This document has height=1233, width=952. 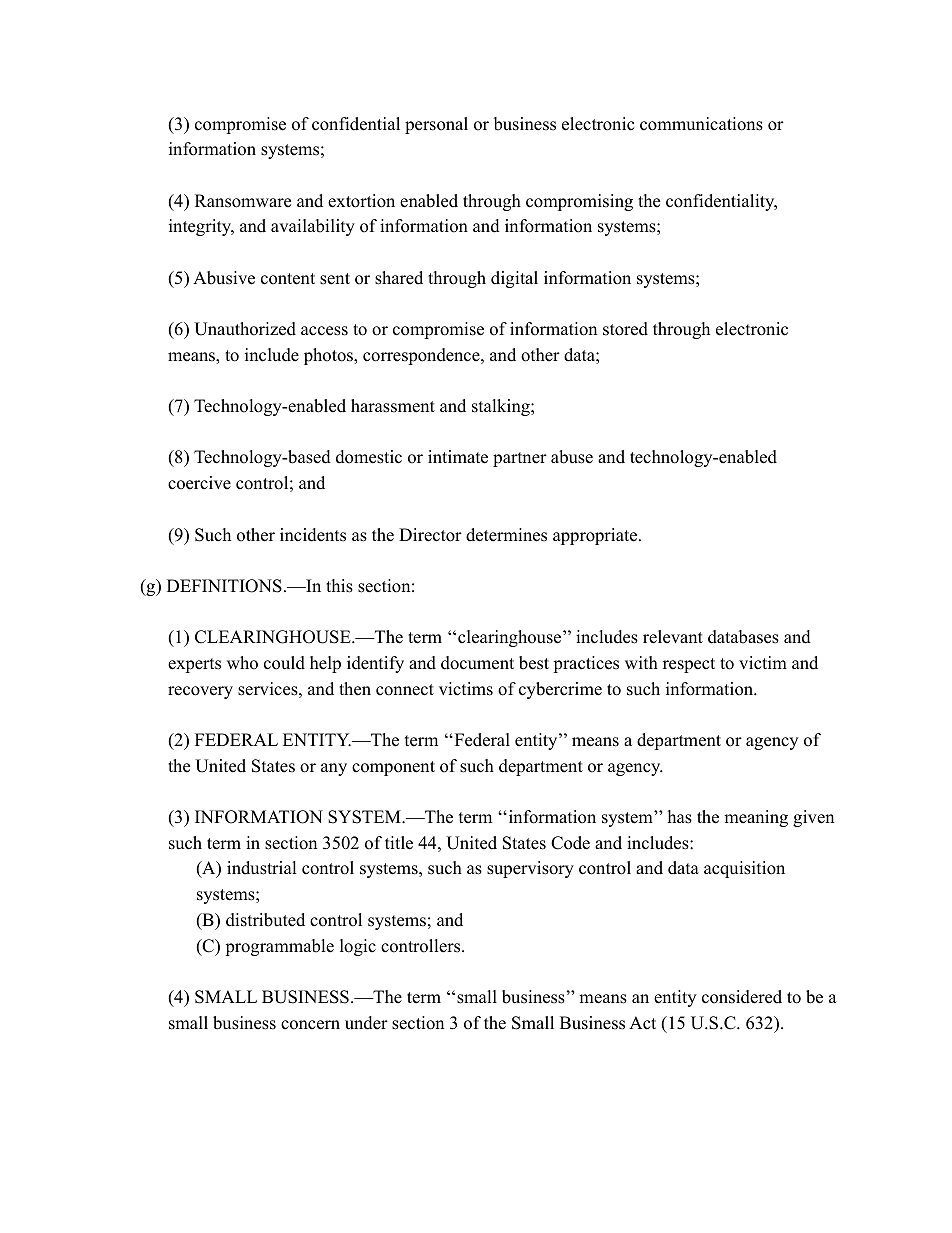 What do you see at coordinates (243, 201) in the document?
I see `Ransomware` at bounding box center [243, 201].
